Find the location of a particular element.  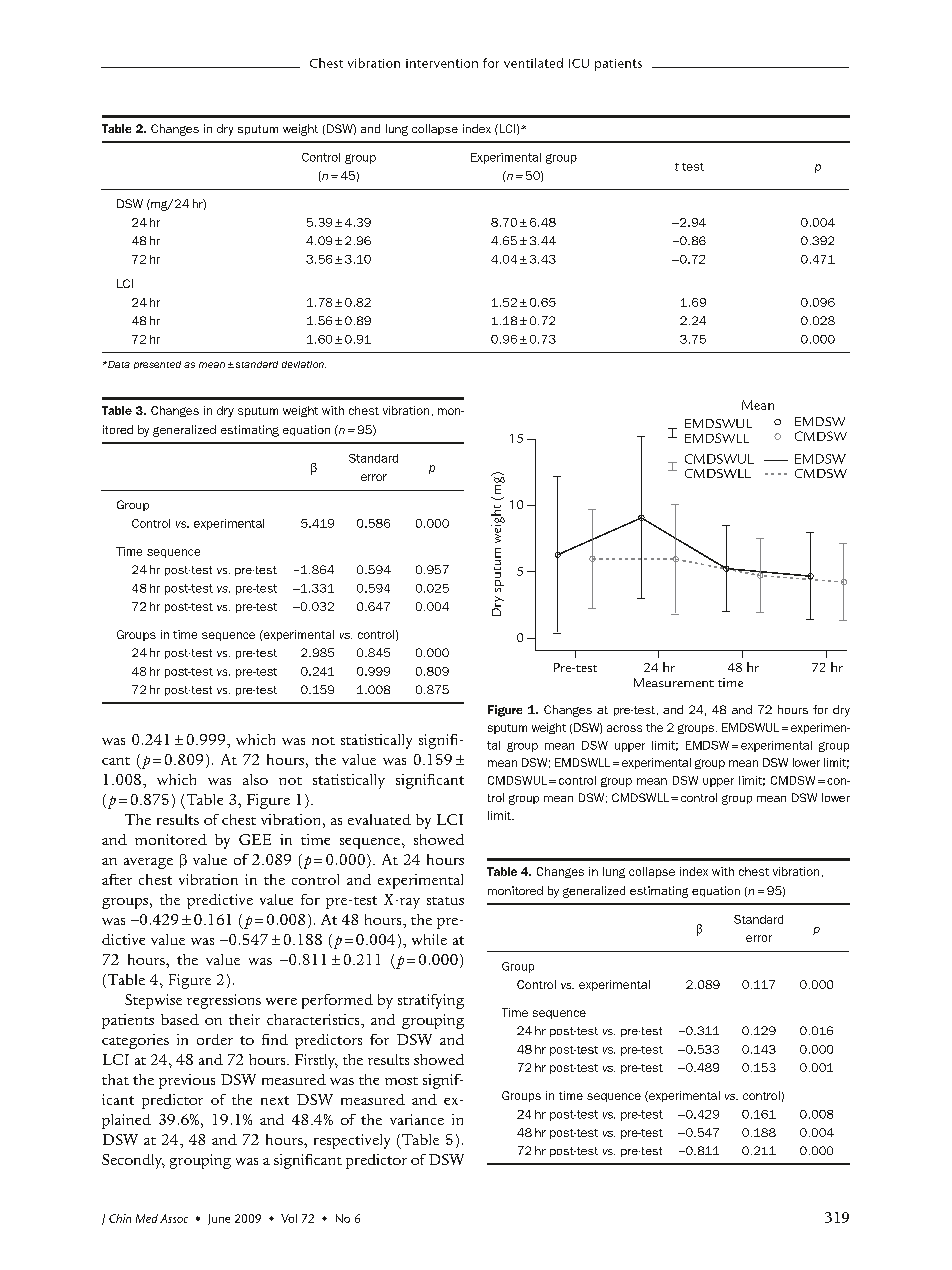

Data is located at coordinates (118, 364).
